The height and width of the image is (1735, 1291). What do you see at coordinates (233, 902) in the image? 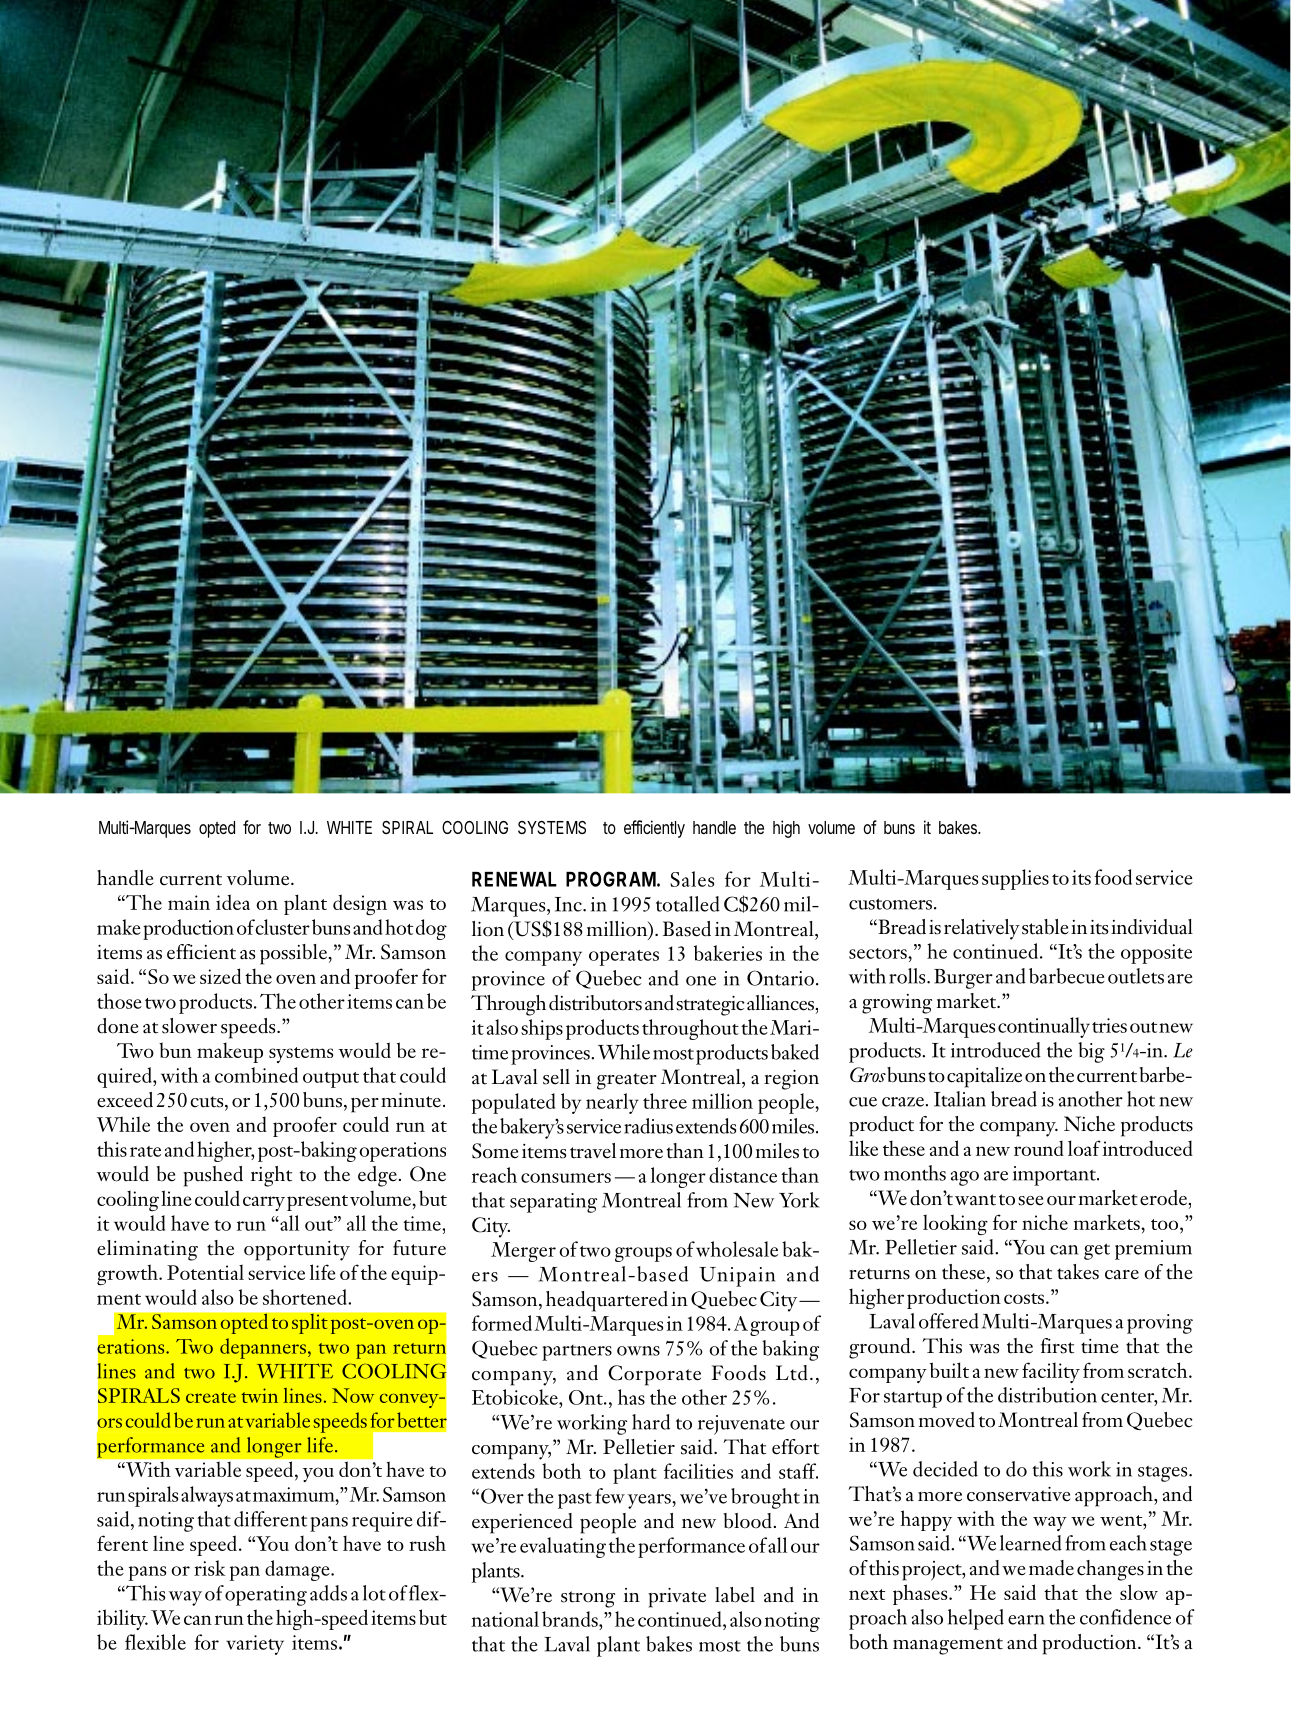
I see `idea` at bounding box center [233, 902].
